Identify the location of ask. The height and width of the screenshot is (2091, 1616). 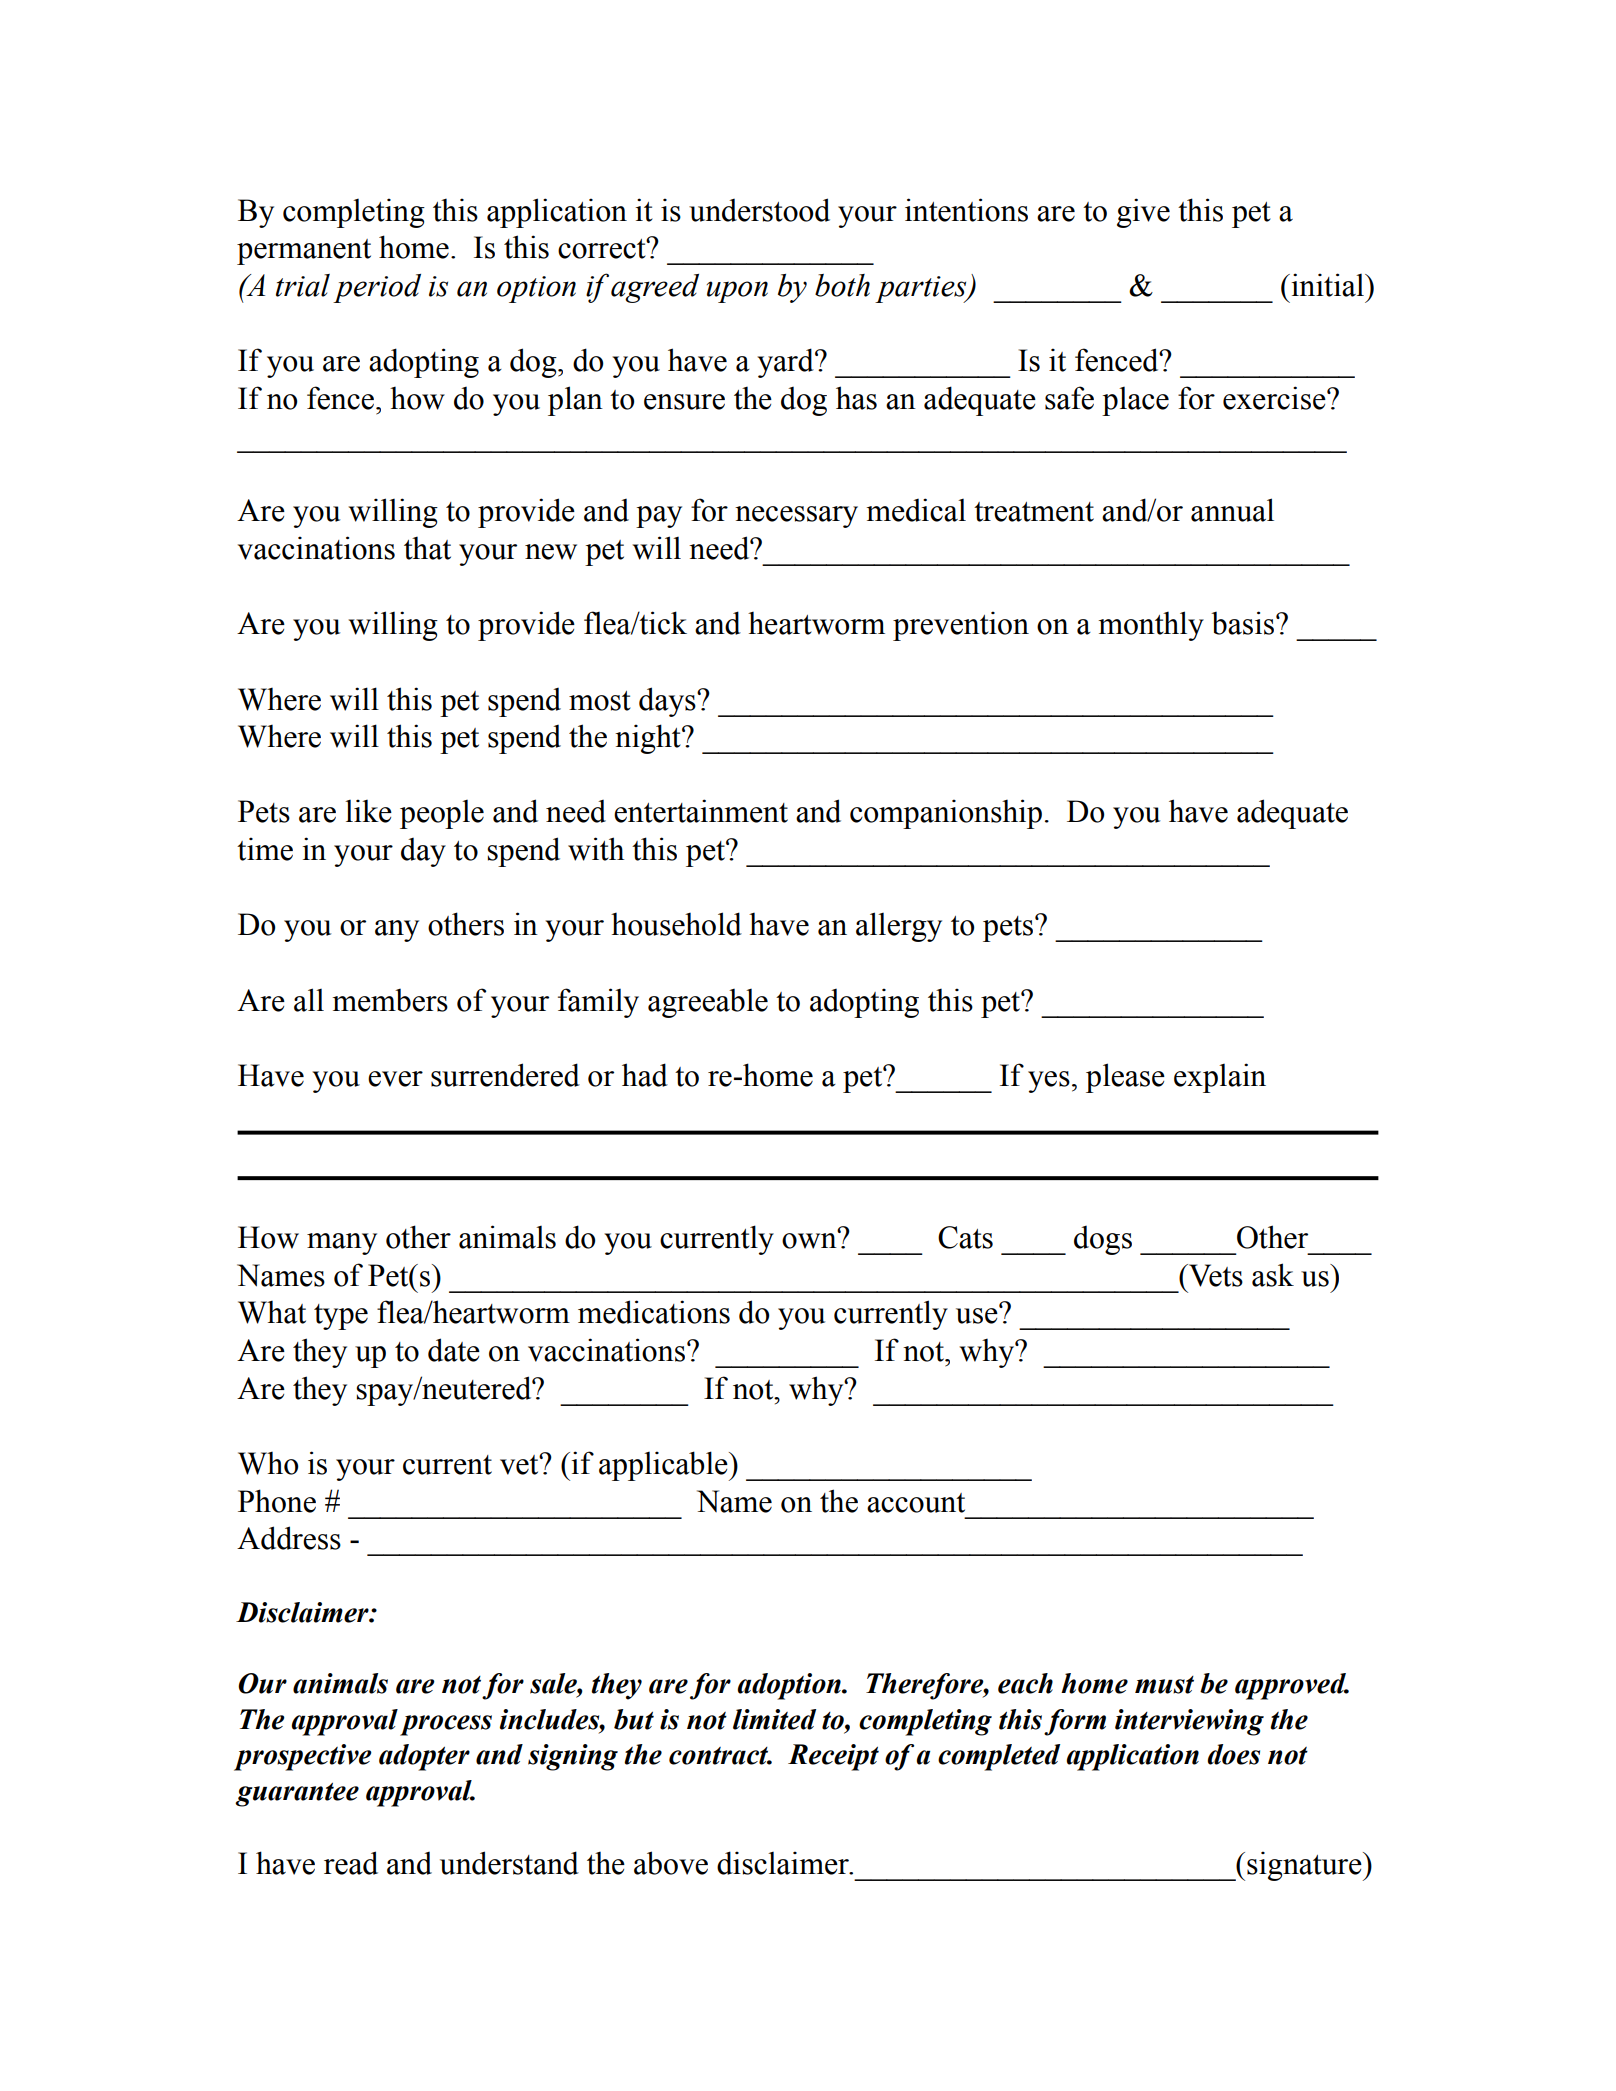
(1273, 1275).
